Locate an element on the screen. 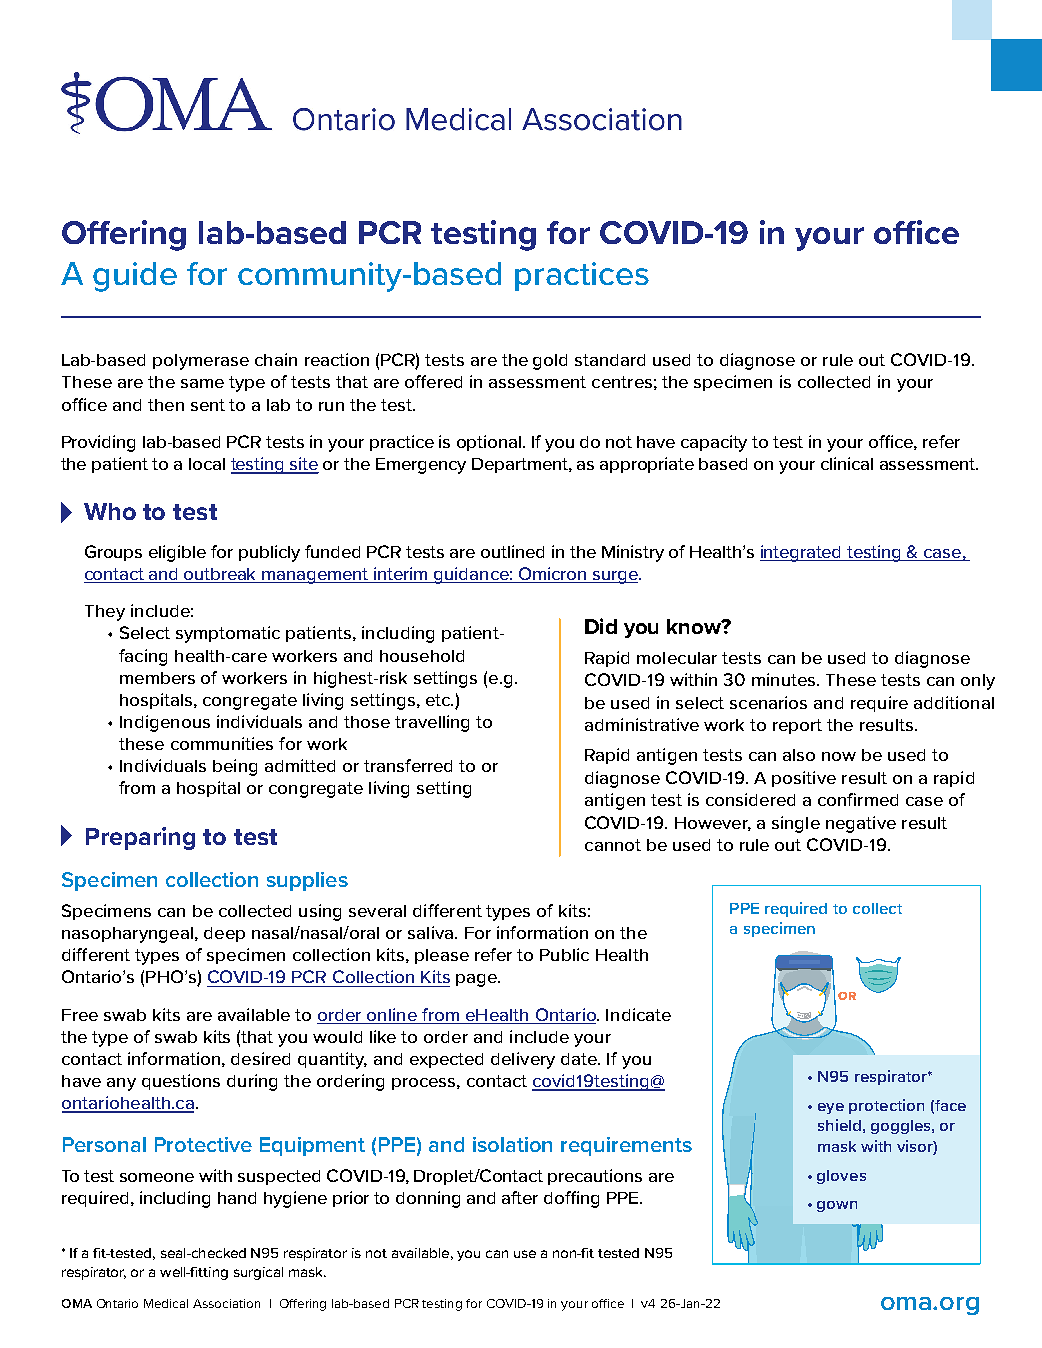 Image resolution: width=1042 pixels, height=1348 pixels. symptomatic is located at coordinates (228, 634).
